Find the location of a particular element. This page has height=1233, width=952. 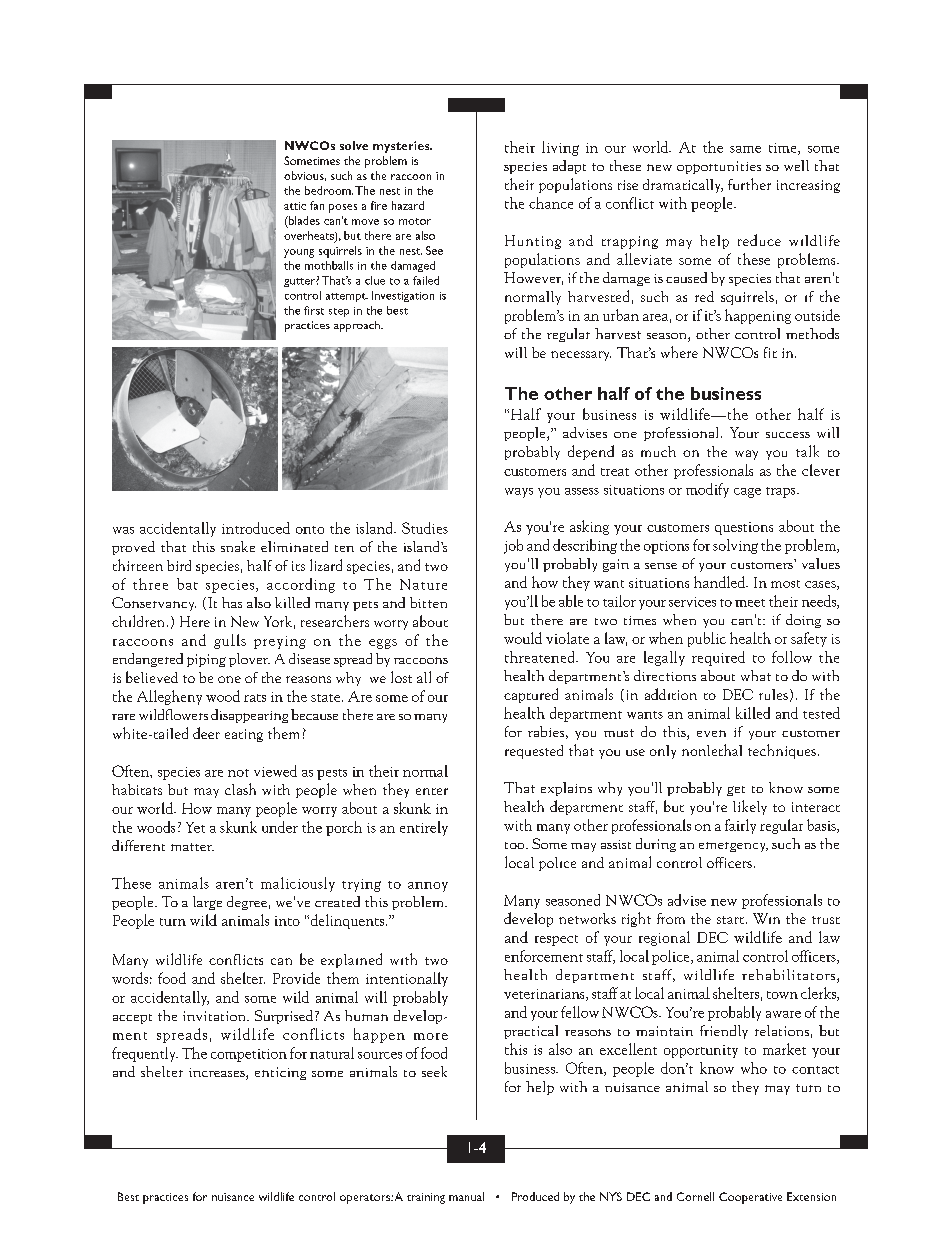

Yet is located at coordinates (195, 827).
